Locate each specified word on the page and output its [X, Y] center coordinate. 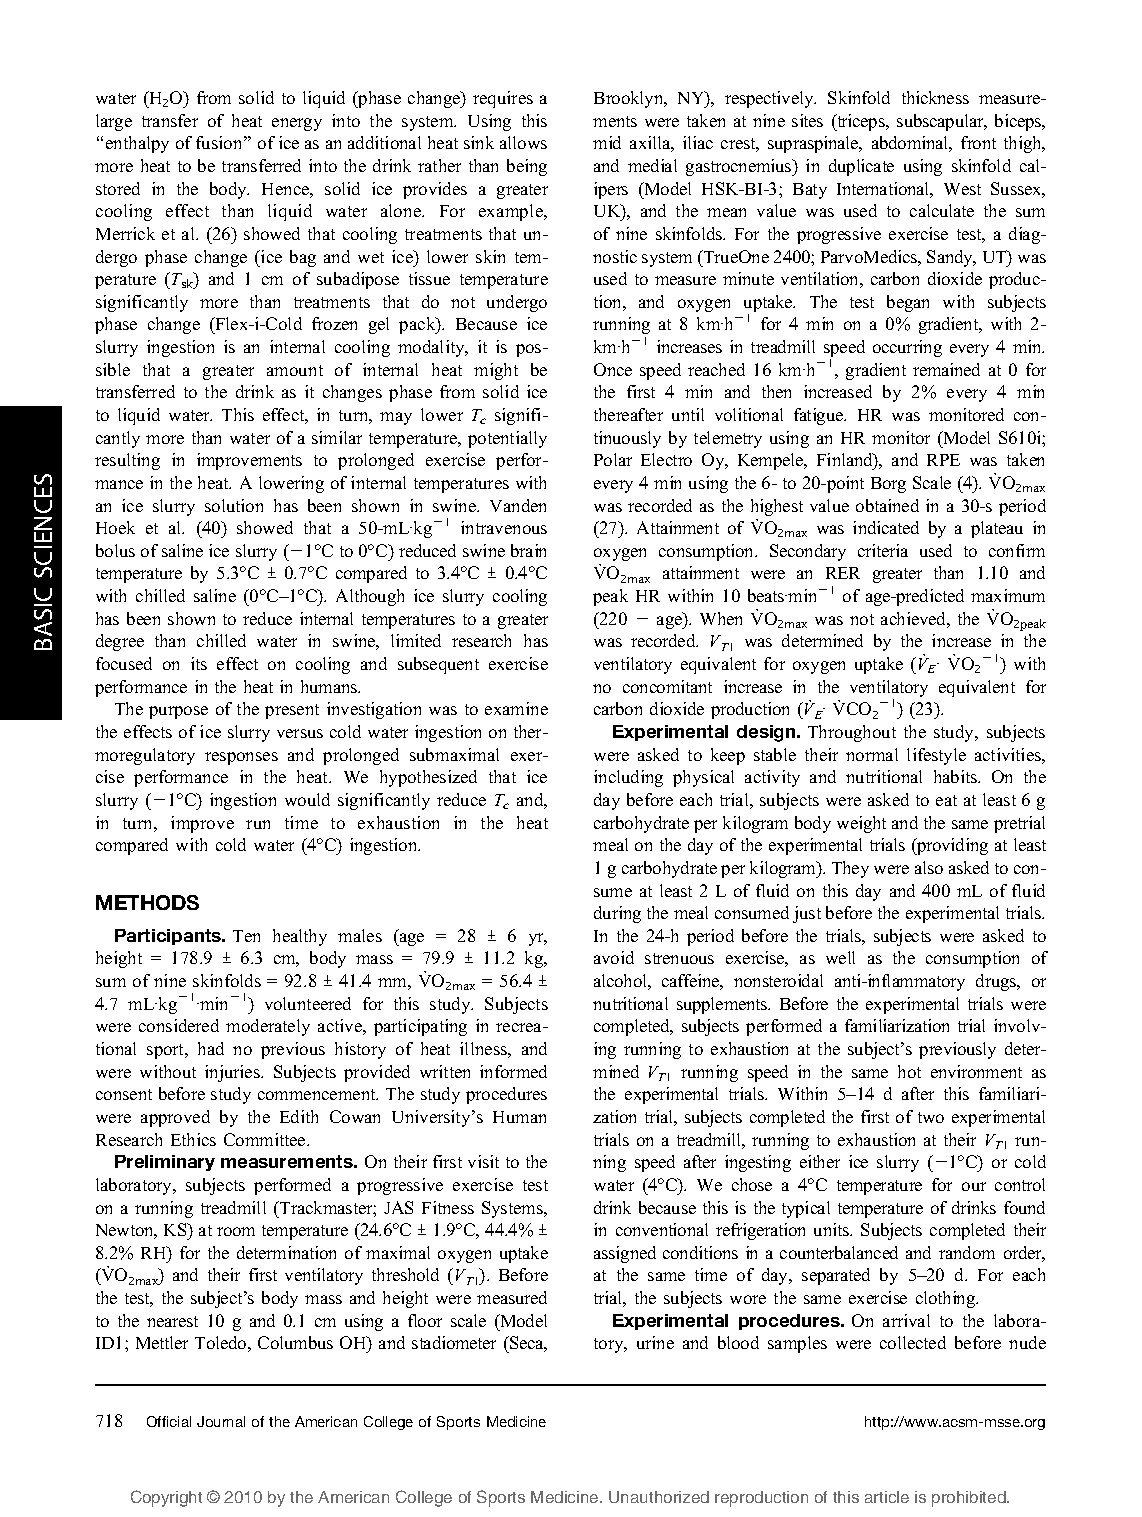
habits [956, 776]
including [628, 778]
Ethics [193, 1139]
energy [297, 124]
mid [607, 142]
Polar [613, 459]
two [931, 1117]
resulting [127, 461]
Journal [221, 1421]
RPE [943, 460]
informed [513, 1071]
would [307, 799]
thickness [935, 97]
